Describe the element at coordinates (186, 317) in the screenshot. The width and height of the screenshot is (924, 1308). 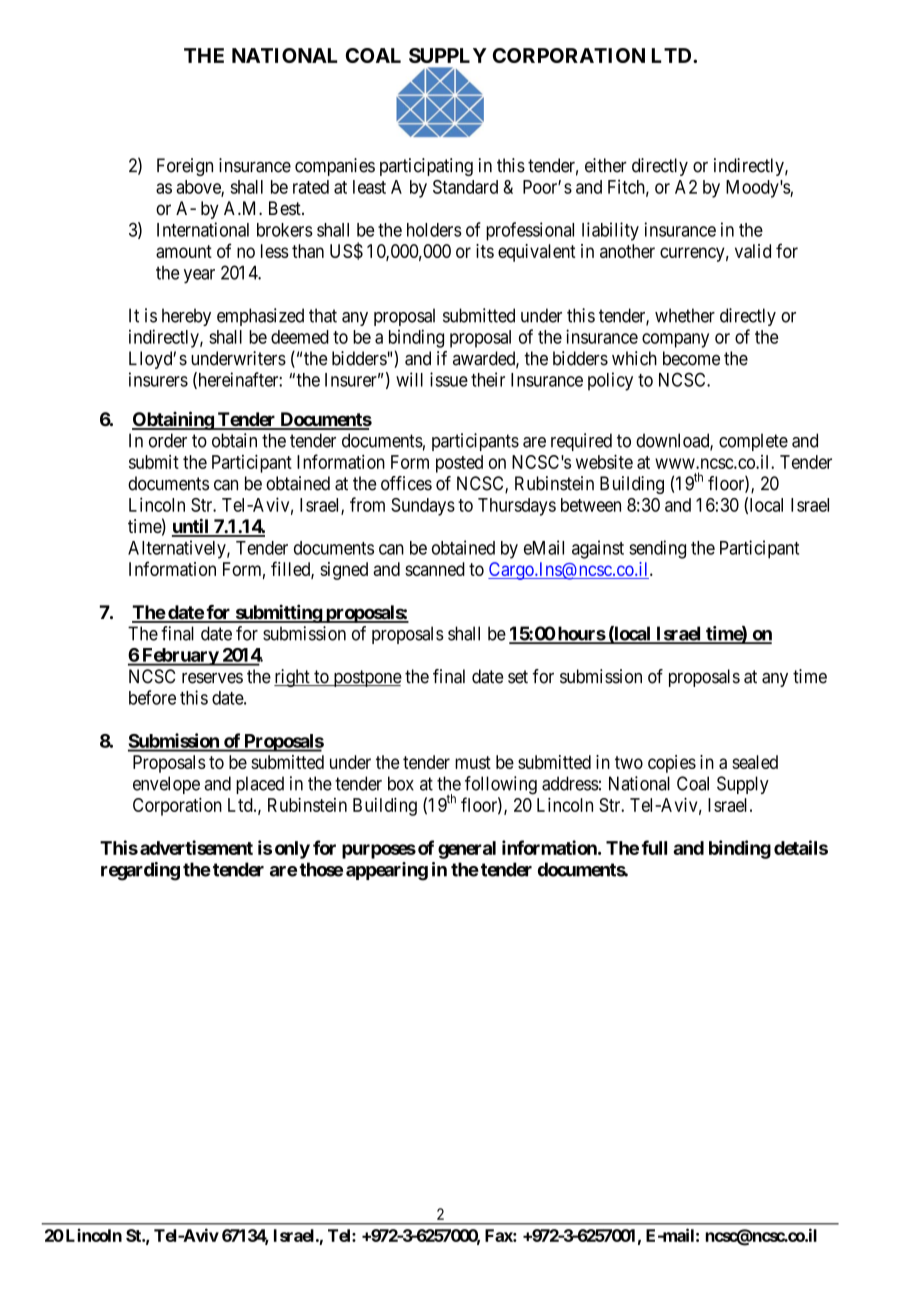
I see `hereby` at that location.
